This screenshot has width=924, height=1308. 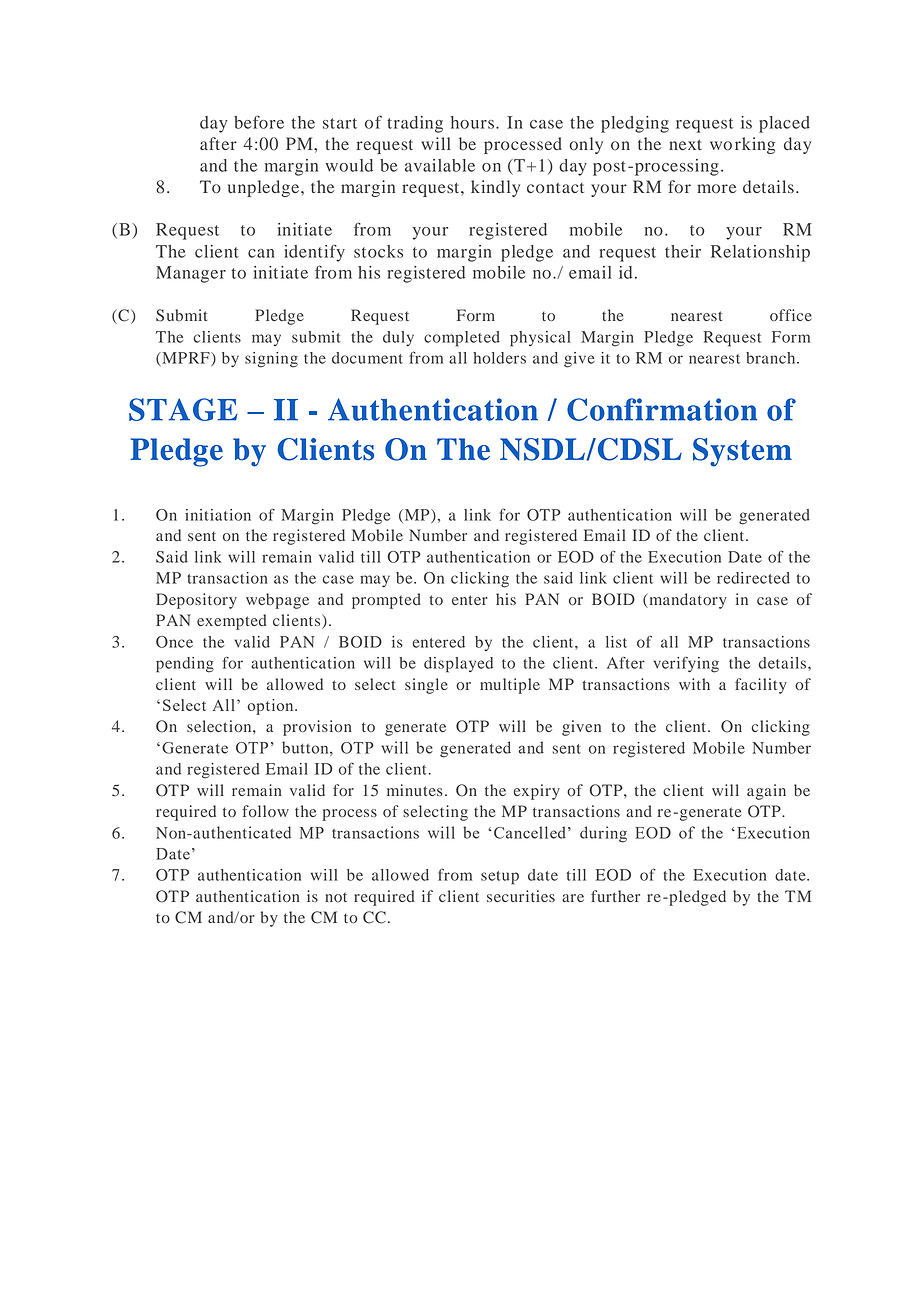 I want to click on before, so click(x=259, y=122).
